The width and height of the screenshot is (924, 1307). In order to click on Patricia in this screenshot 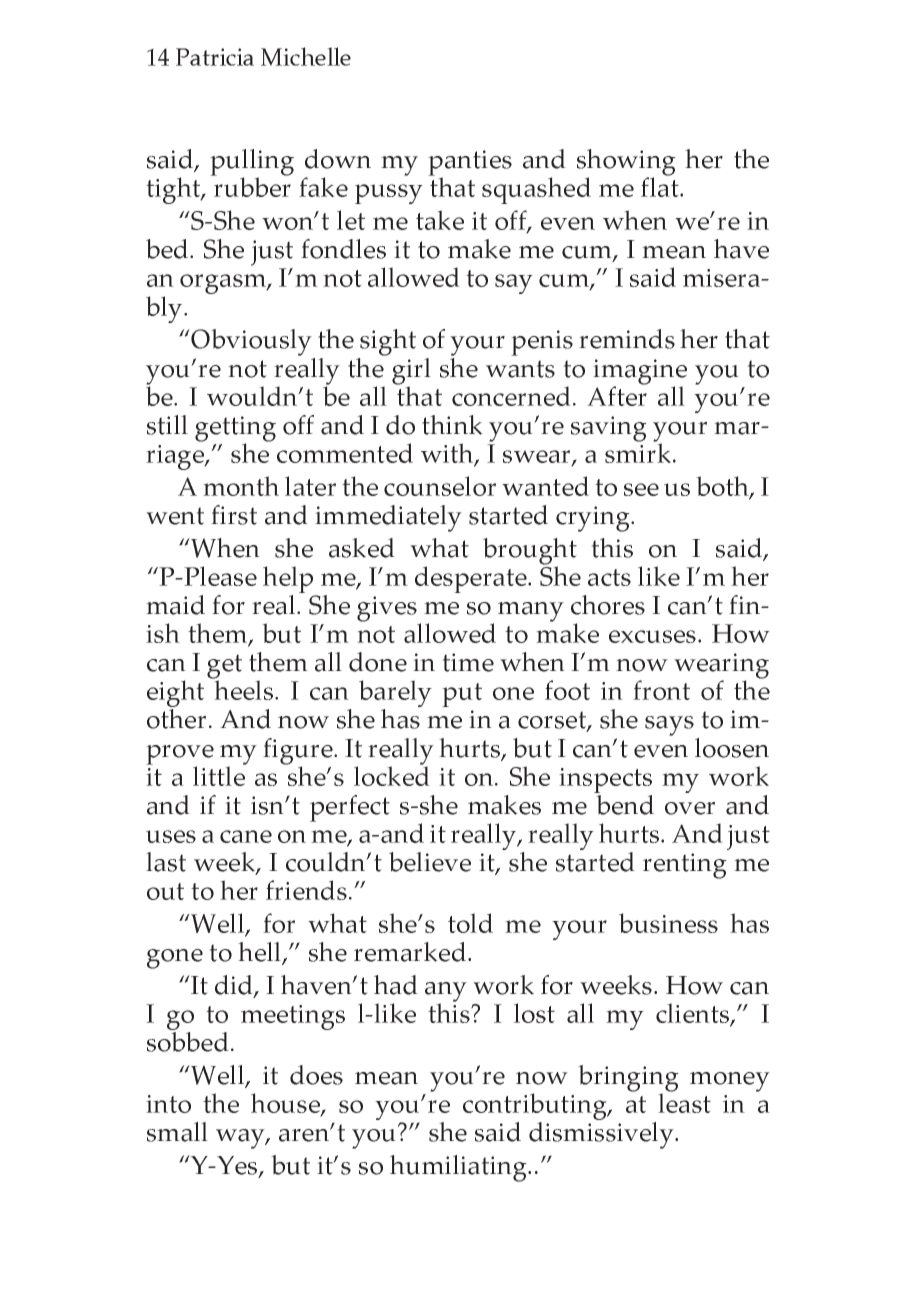, I will do `click(215, 57)`.
